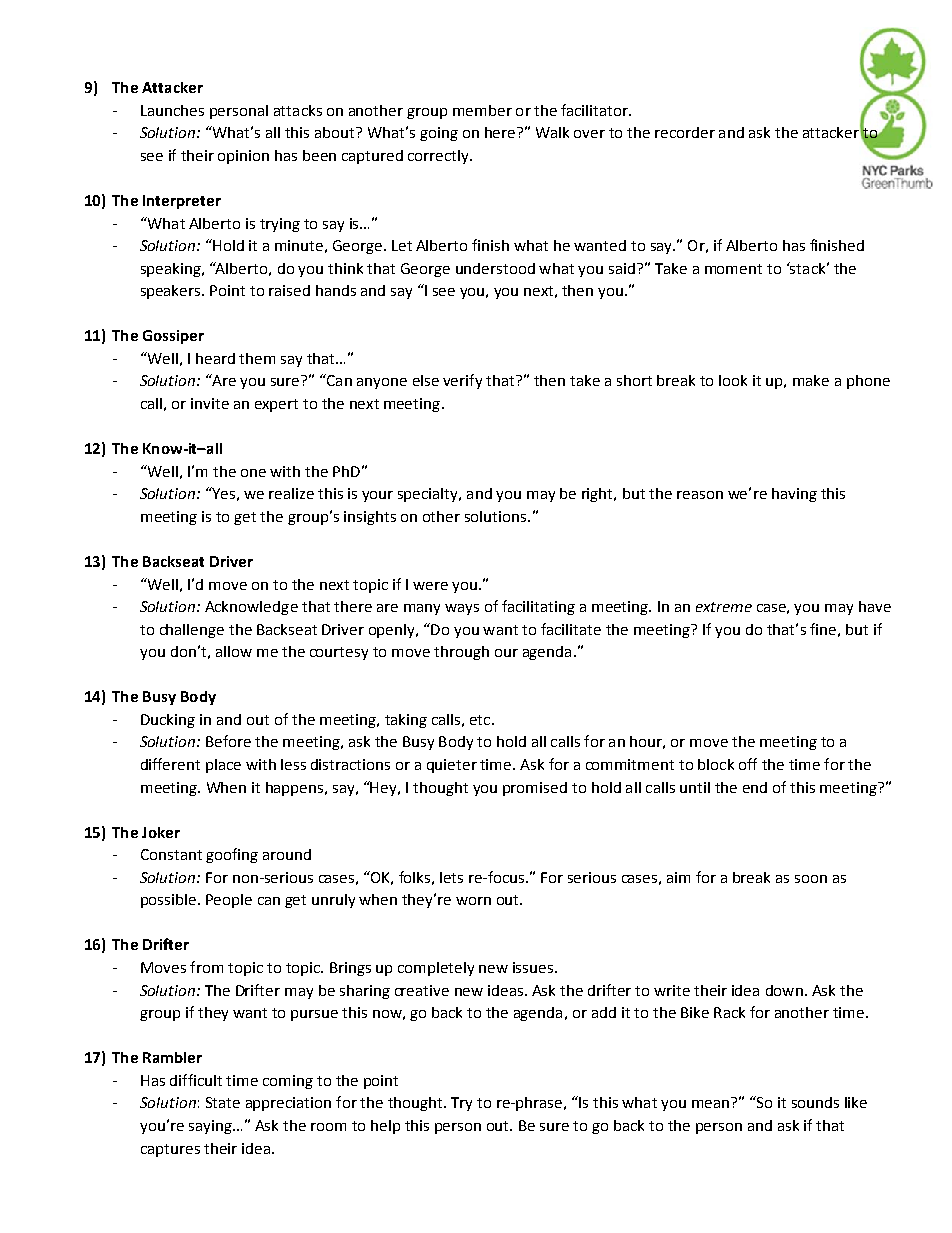 This page has width=952, height=1233. What do you see at coordinates (481, 720) in the page?
I see `etc` at bounding box center [481, 720].
